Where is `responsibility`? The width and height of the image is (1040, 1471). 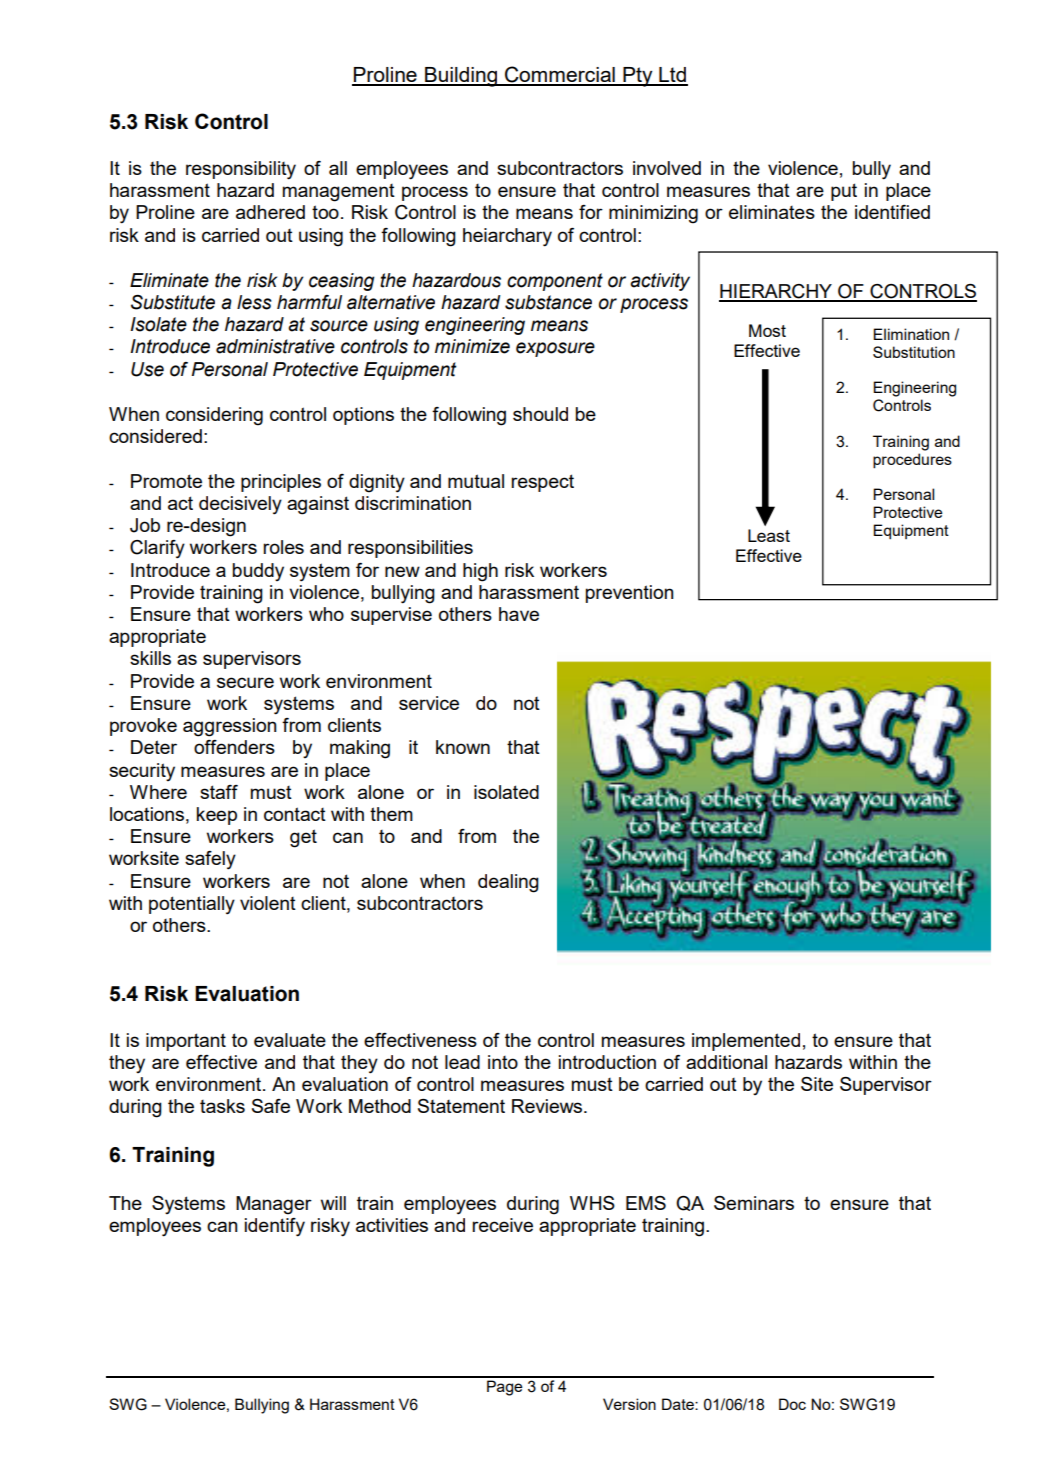
responsibility is located at coordinates (241, 170).
